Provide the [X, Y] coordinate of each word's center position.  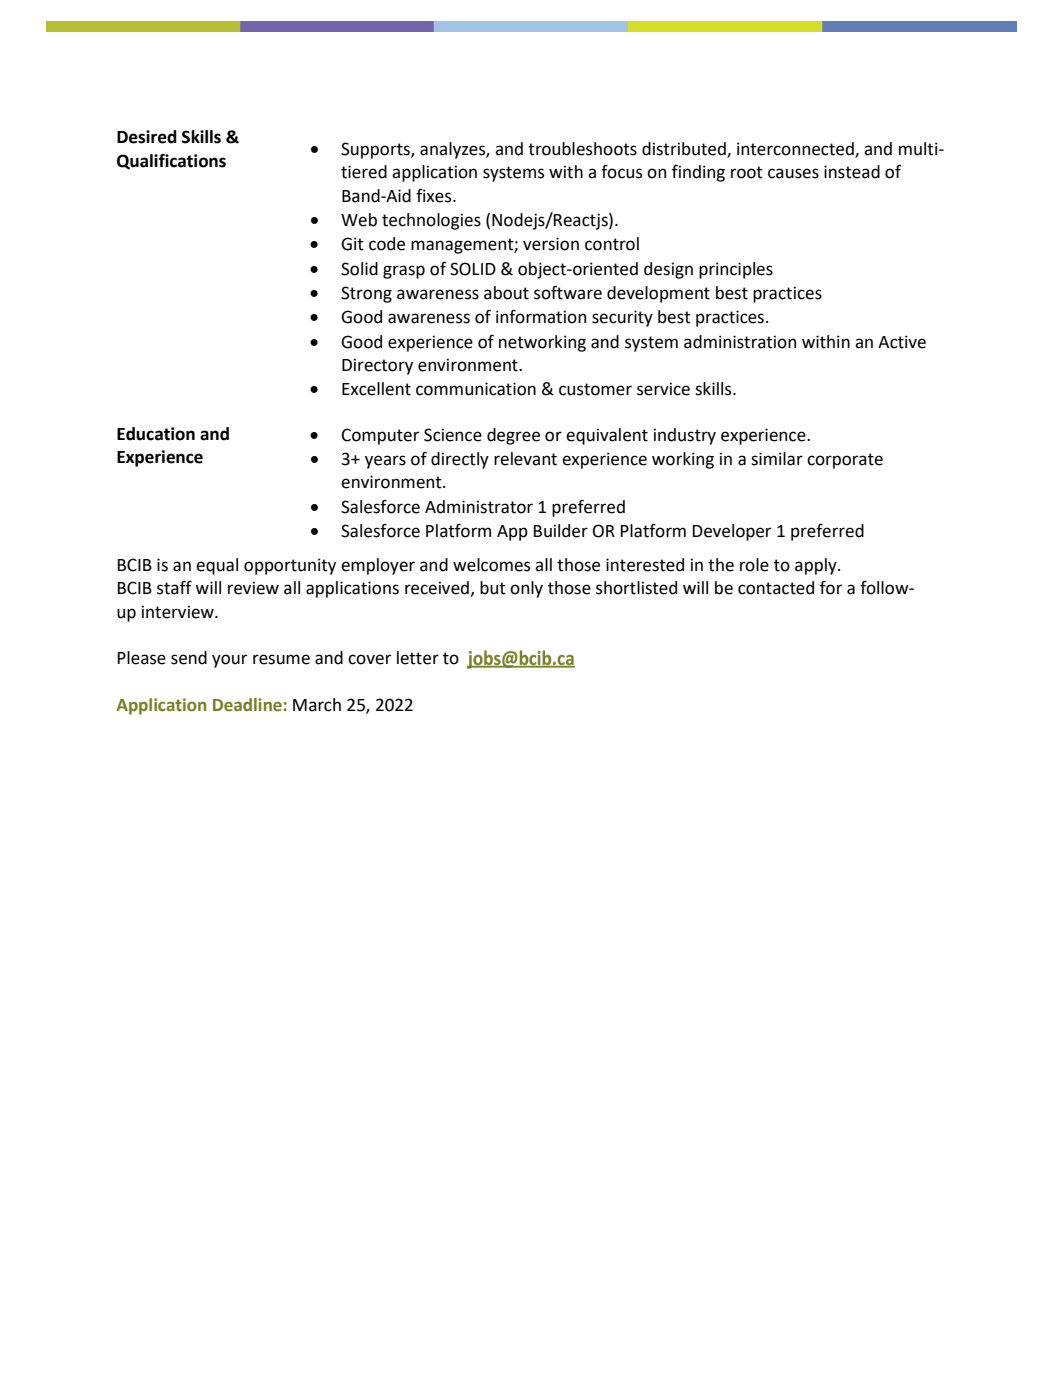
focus [621, 172]
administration [740, 342]
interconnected [796, 149]
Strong [366, 294]
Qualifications [171, 162]
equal [217, 566]
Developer [732, 532]
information [541, 317]
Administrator [479, 507]
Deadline [247, 705]
